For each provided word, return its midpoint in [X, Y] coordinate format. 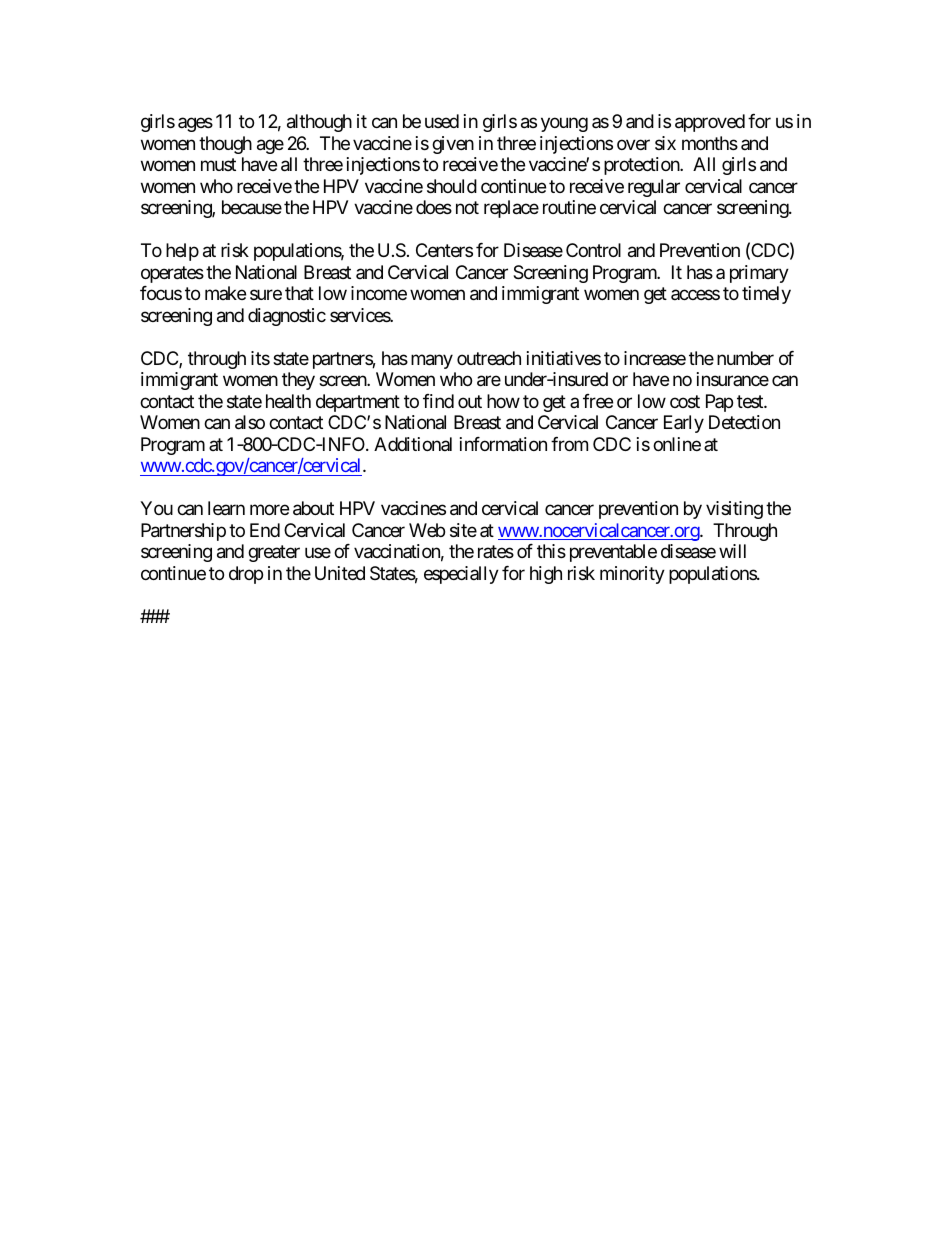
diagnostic [287, 317]
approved [710, 123]
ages [195, 125]
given [453, 145]
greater [274, 553]
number [745, 358]
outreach [489, 358]
